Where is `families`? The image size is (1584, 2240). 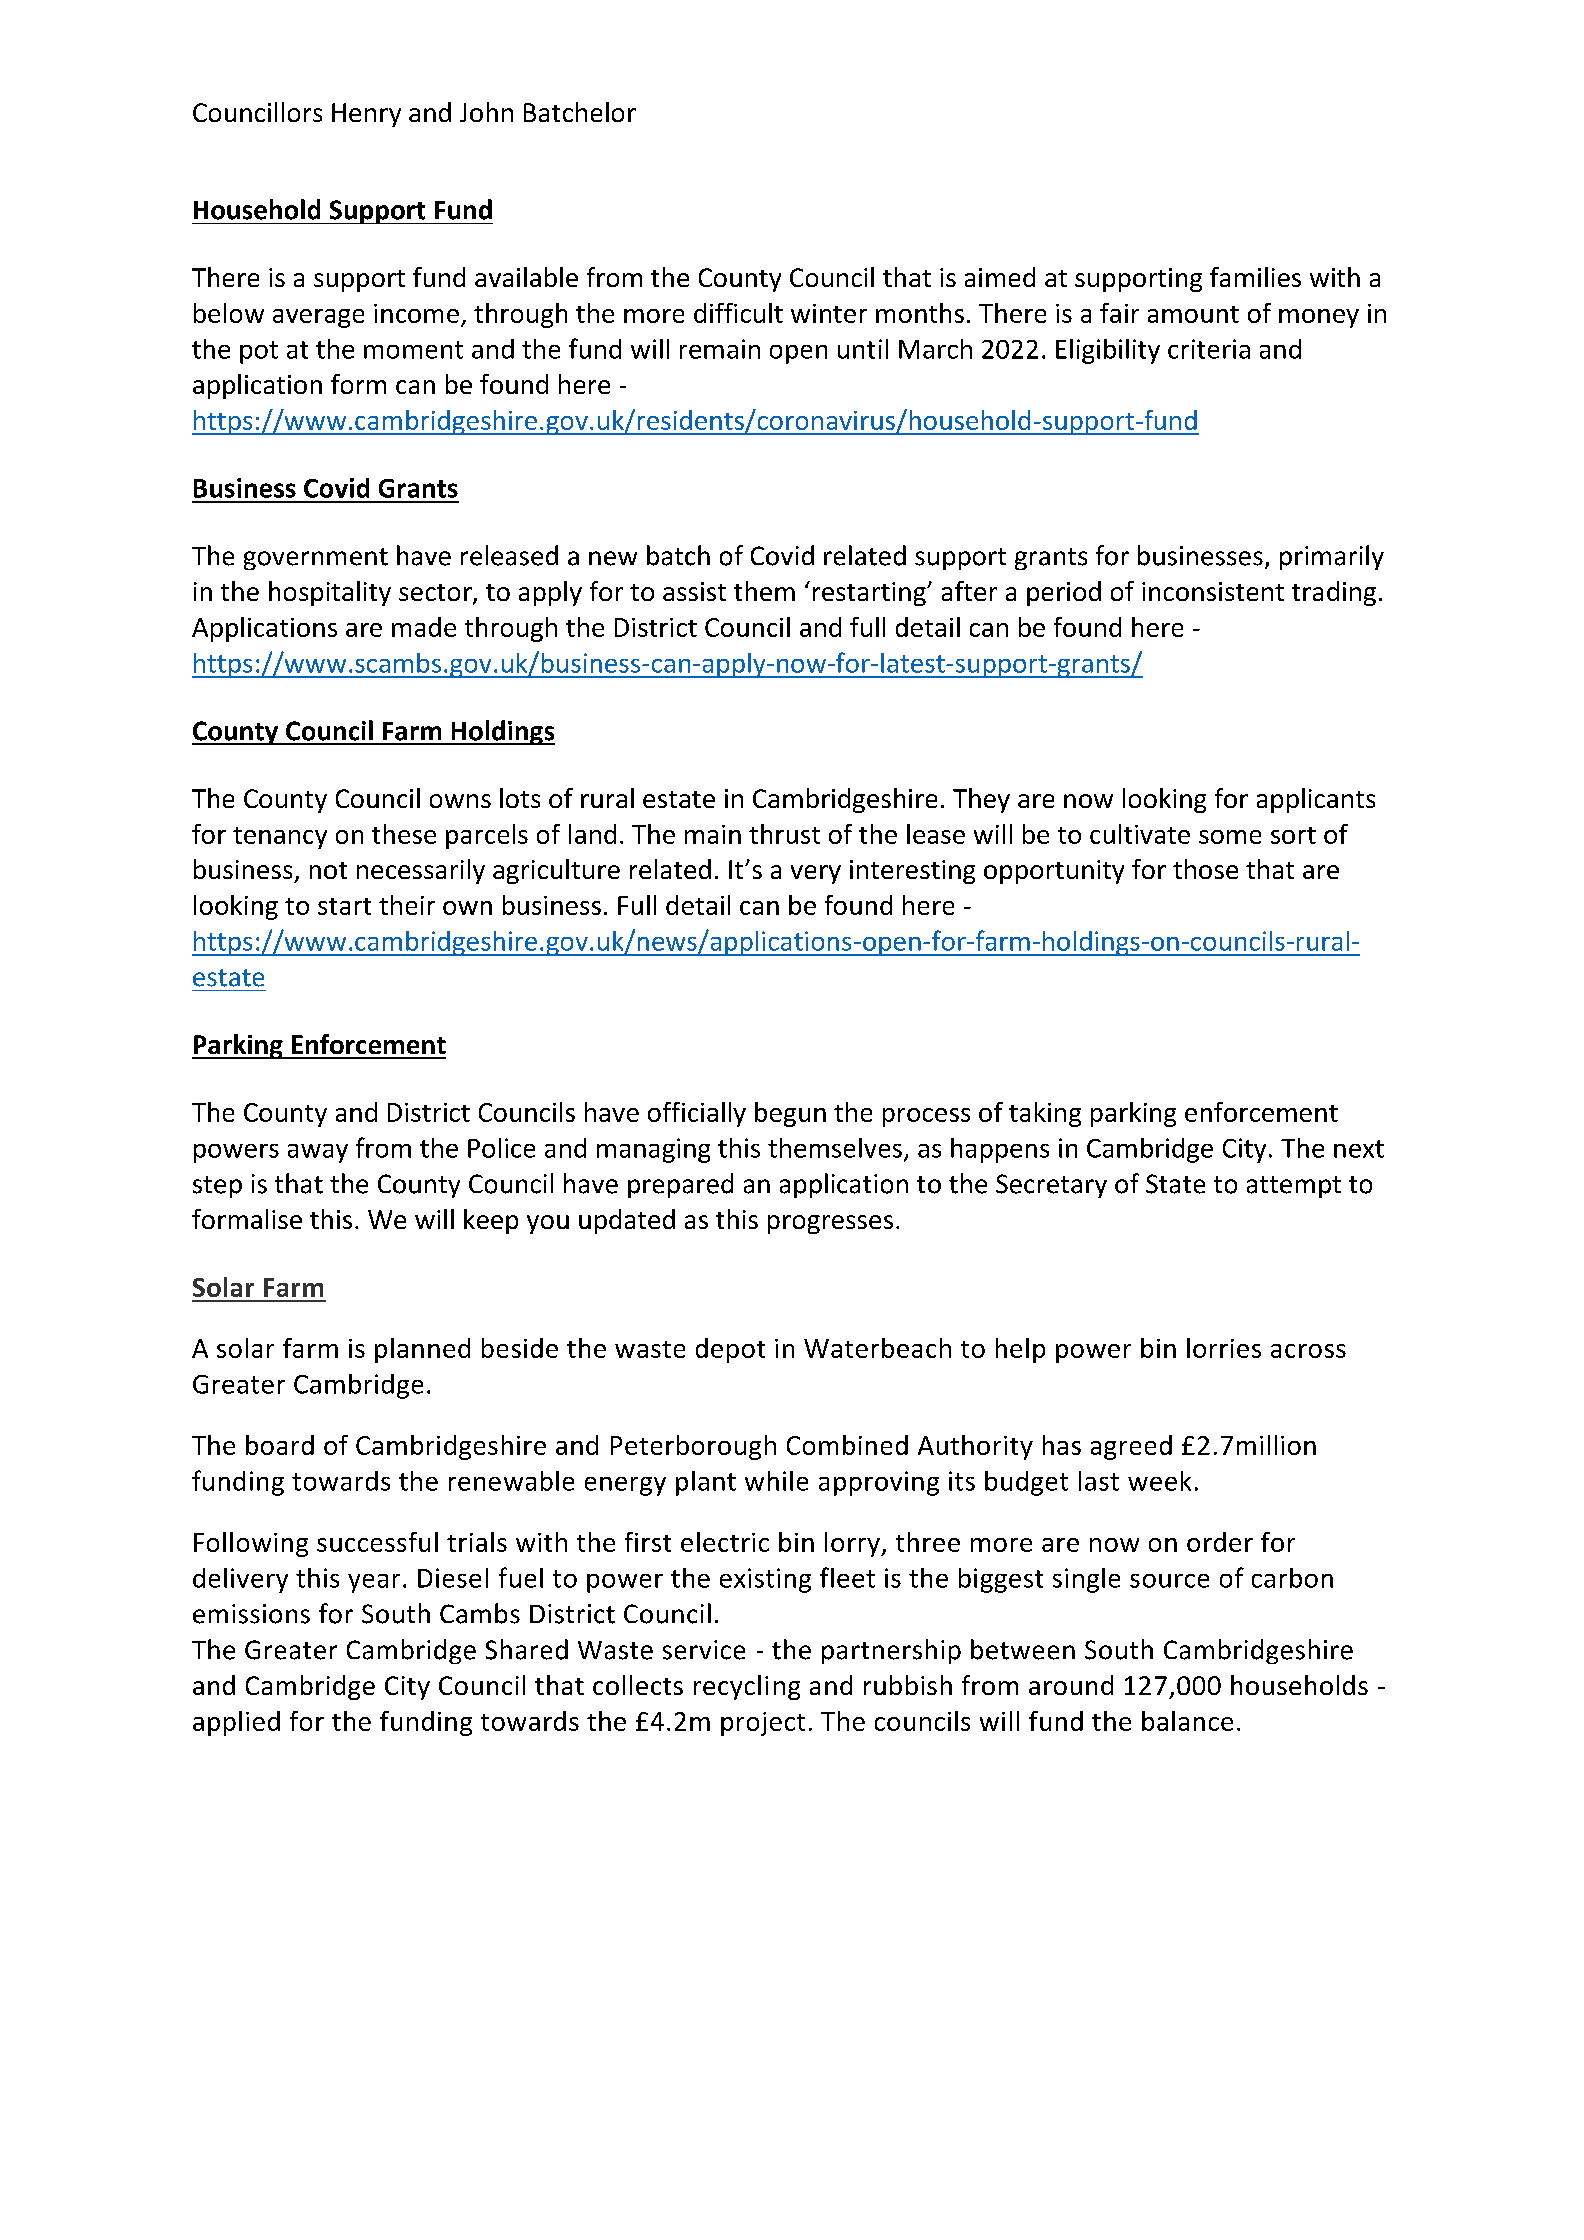
families is located at coordinates (1255, 277).
